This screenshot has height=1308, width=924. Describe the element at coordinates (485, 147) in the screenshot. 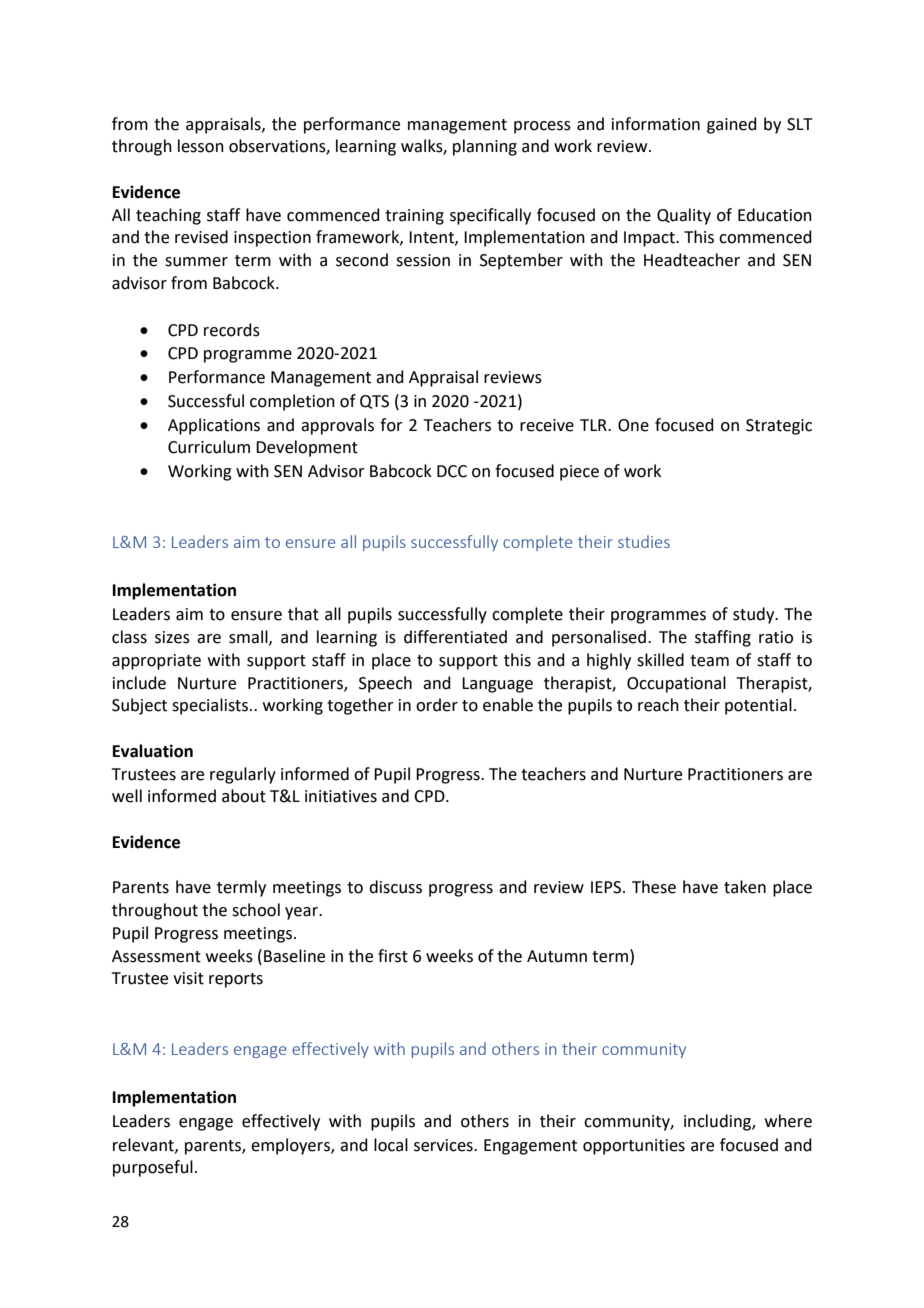

I see `planning` at that location.
